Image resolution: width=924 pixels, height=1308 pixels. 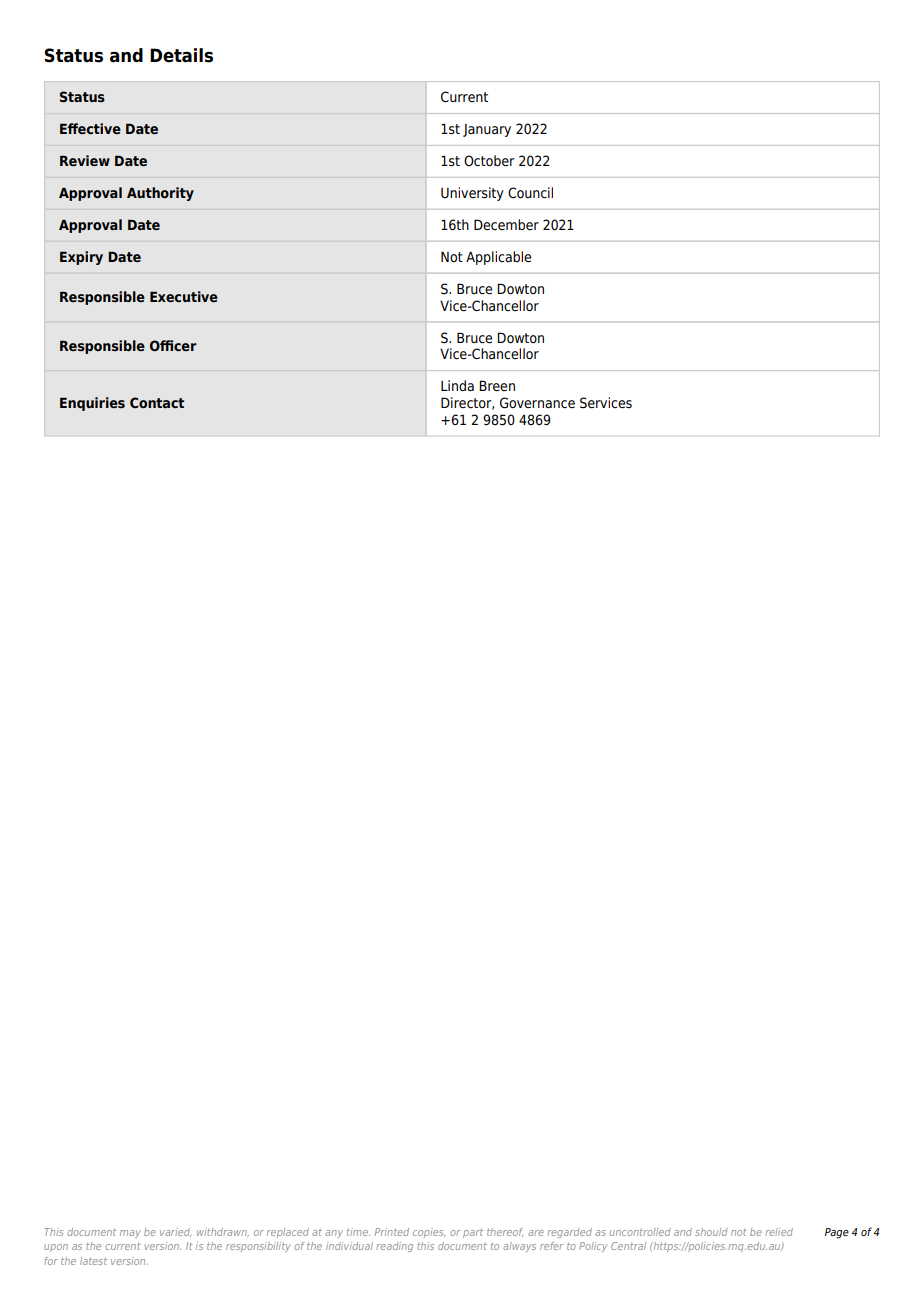 I want to click on January, so click(x=487, y=130).
